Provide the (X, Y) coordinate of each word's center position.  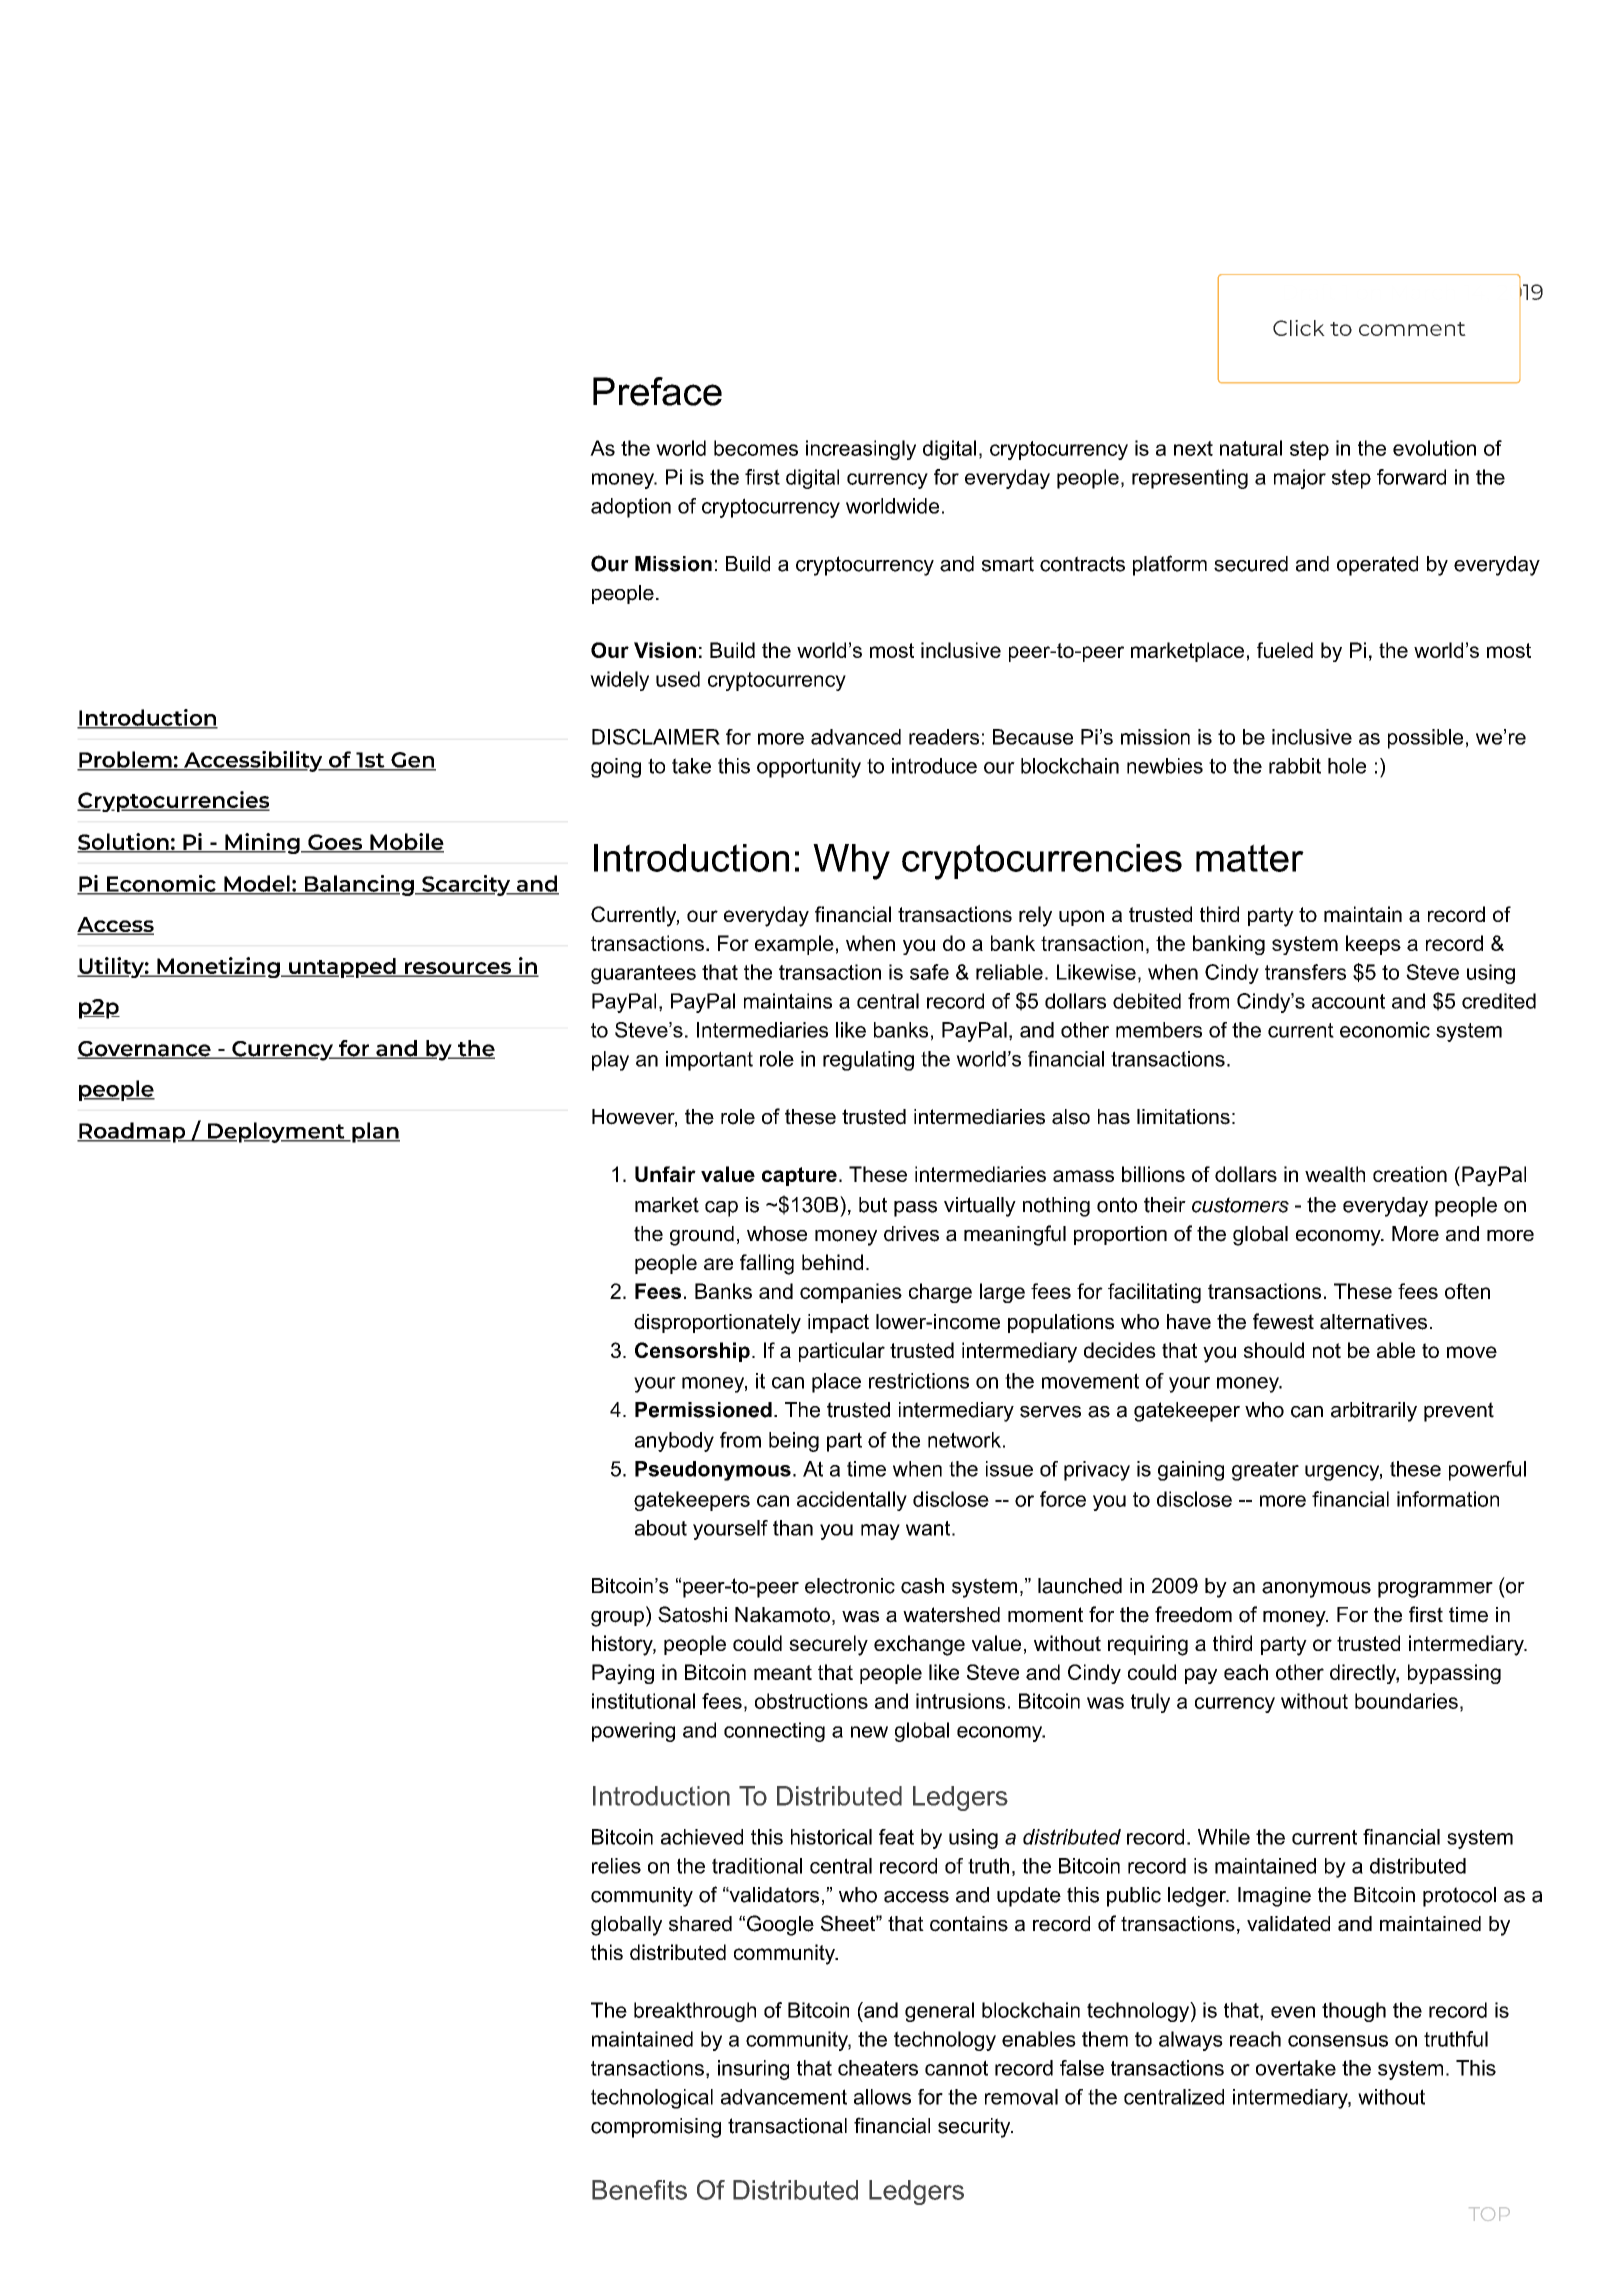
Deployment (276, 1132)
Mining (262, 843)
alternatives (1373, 1322)
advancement (784, 2097)
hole (1347, 766)
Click (1299, 328)
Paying (623, 1674)
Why (851, 862)
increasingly (861, 450)
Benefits (639, 2190)
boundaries (1406, 1701)
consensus (1338, 2041)
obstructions (811, 1701)
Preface (657, 391)
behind (832, 1262)
